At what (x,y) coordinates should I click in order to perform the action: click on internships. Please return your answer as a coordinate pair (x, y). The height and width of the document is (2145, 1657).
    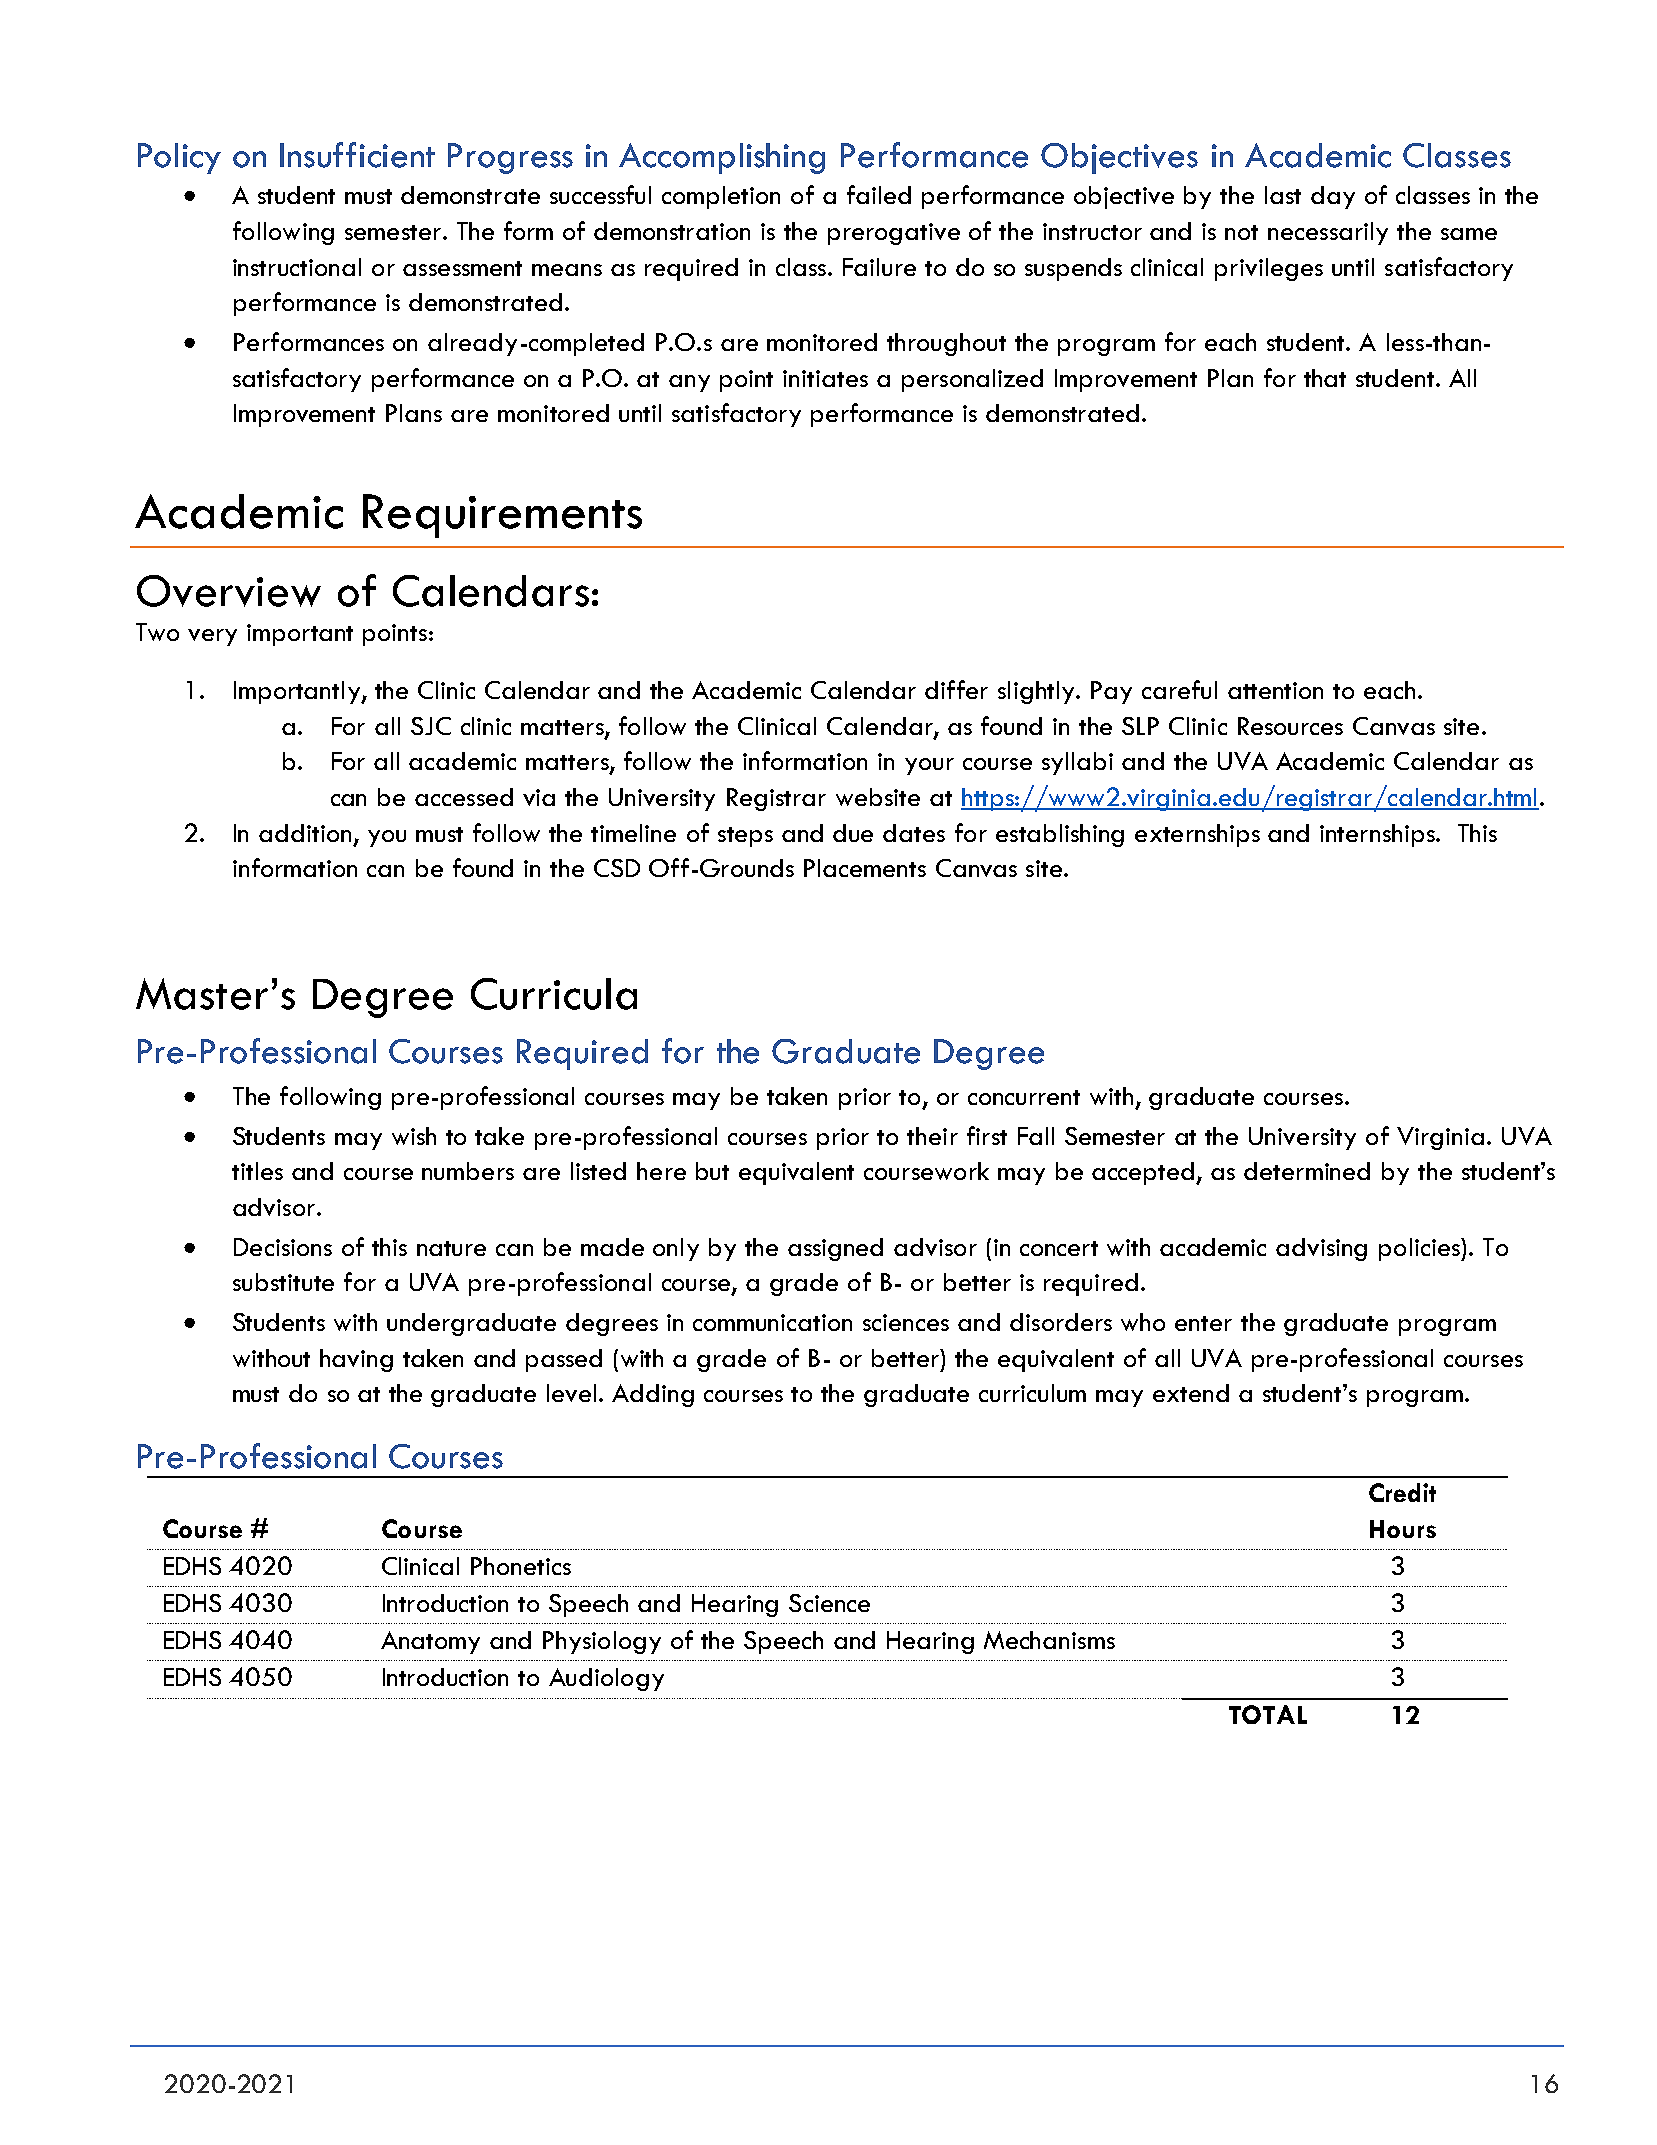
    Looking at the image, I should click on (1378, 835).
